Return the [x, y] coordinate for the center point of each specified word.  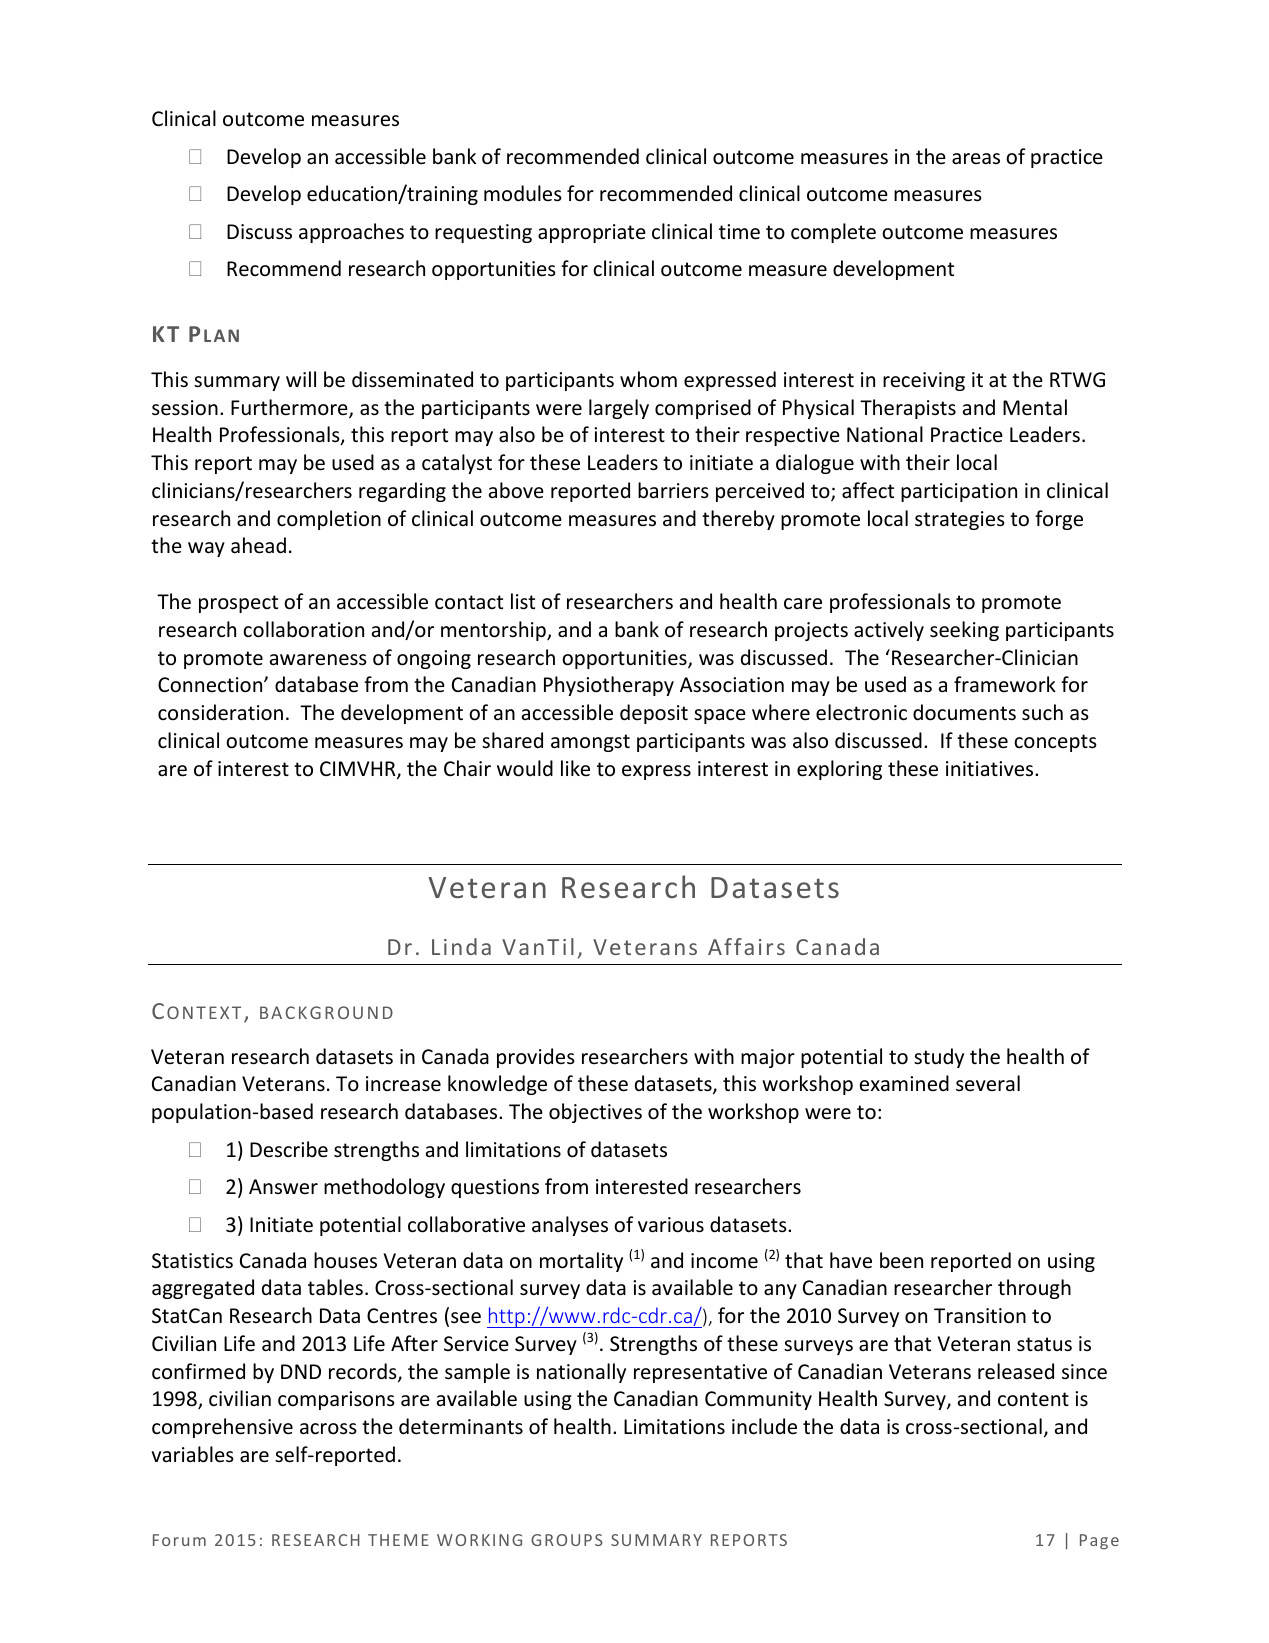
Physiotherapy [609, 686]
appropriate [592, 233]
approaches [351, 233]
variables [192, 1454]
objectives [595, 1113]
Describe [289, 1149]
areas [976, 158]
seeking [964, 631]
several [988, 1083]
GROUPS [567, 1540]
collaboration [303, 629]
